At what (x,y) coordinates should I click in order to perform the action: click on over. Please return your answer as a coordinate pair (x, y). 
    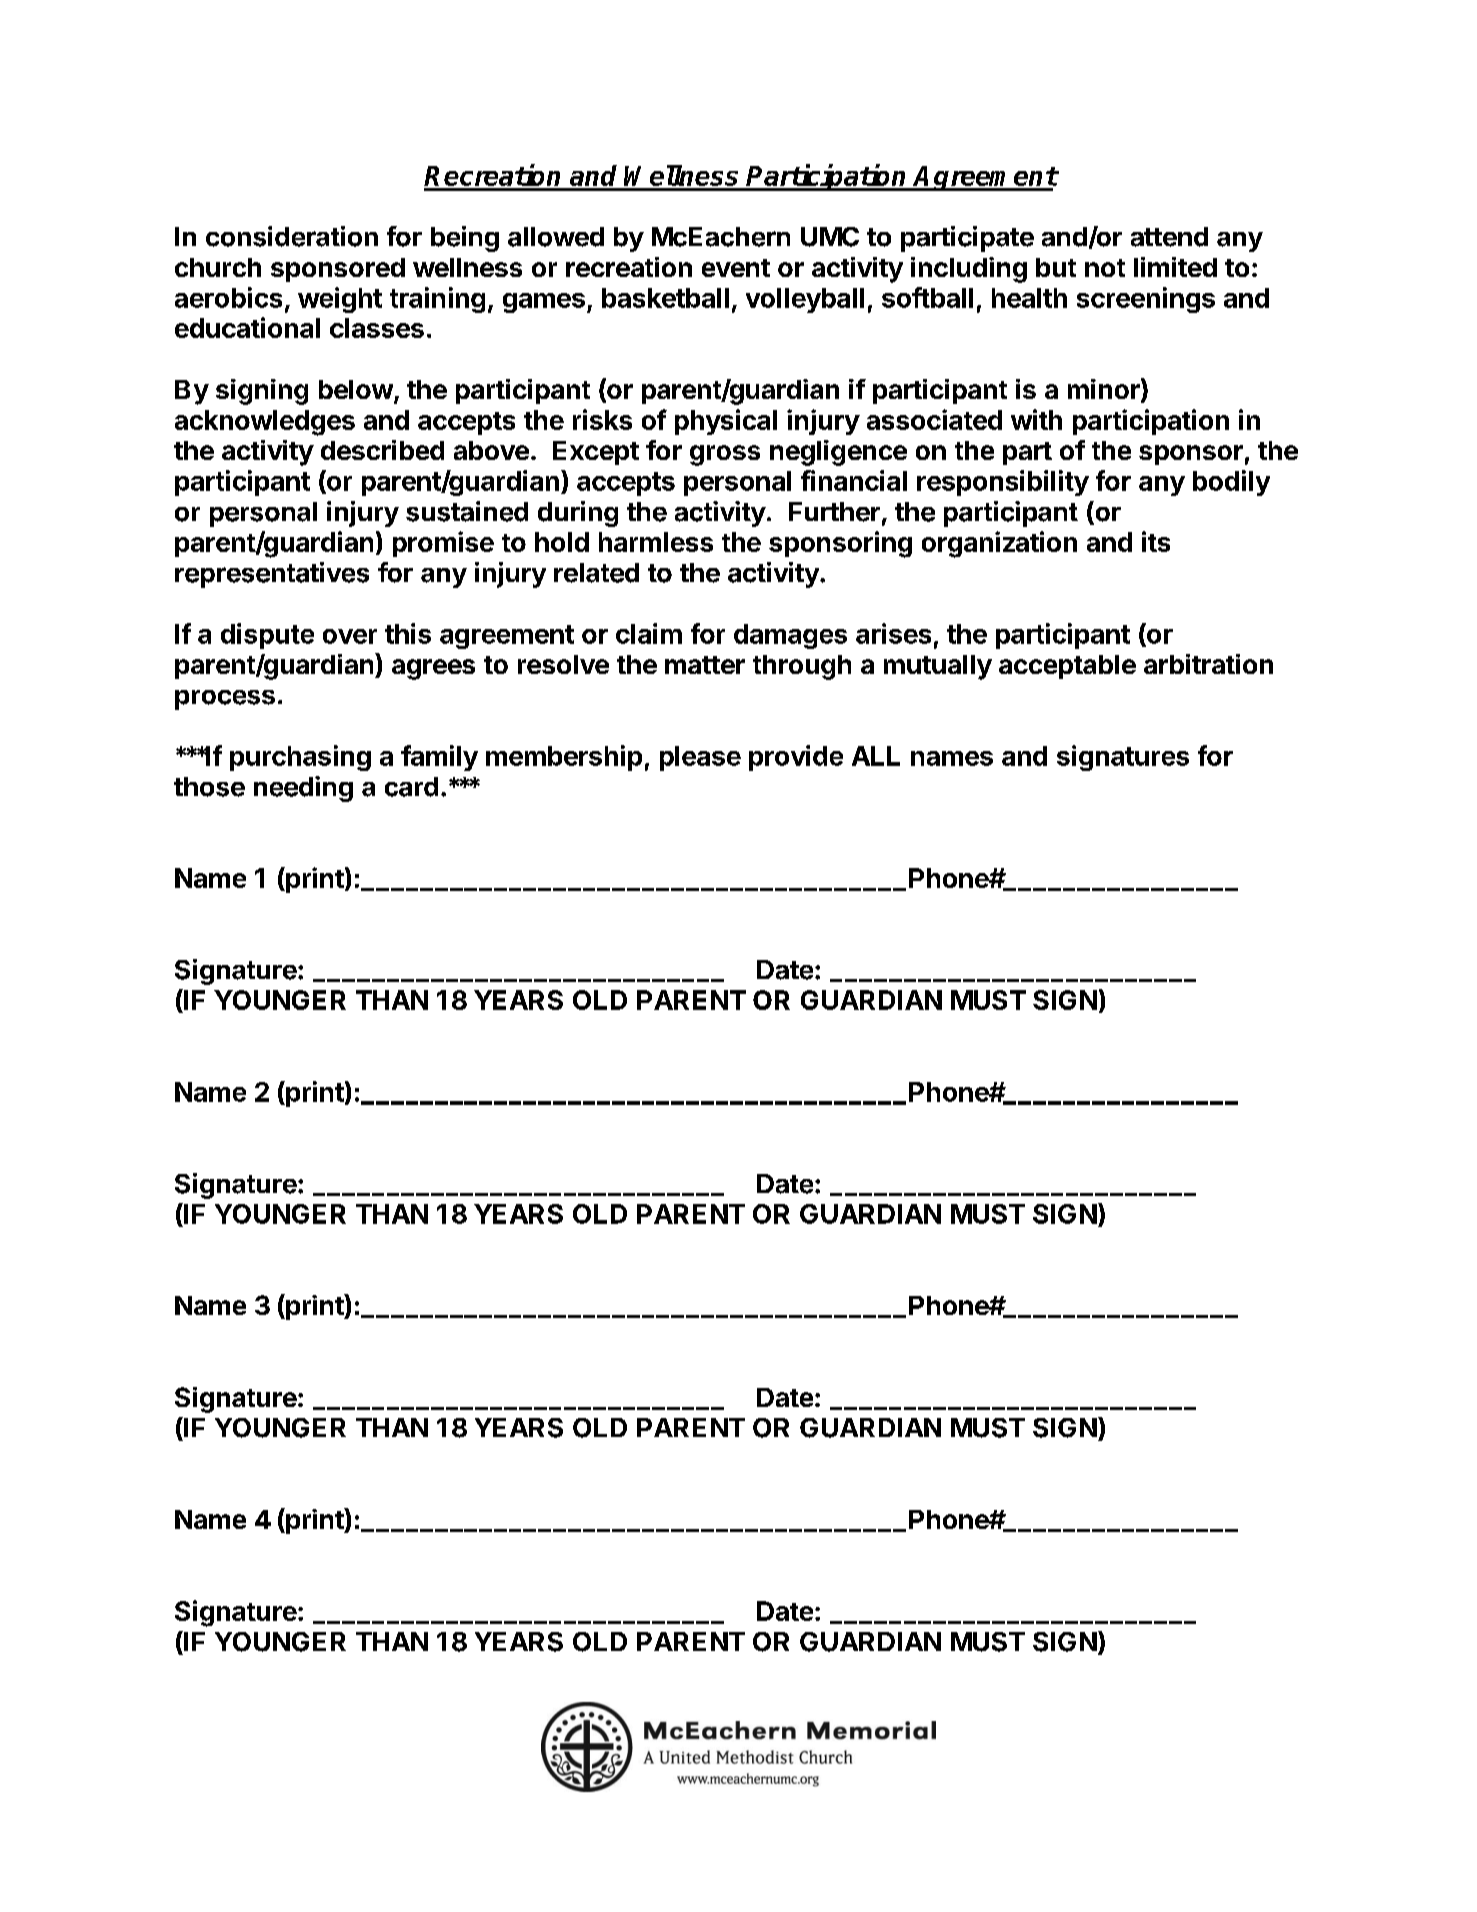
    Looking at the image, I should click on (350, 636).
